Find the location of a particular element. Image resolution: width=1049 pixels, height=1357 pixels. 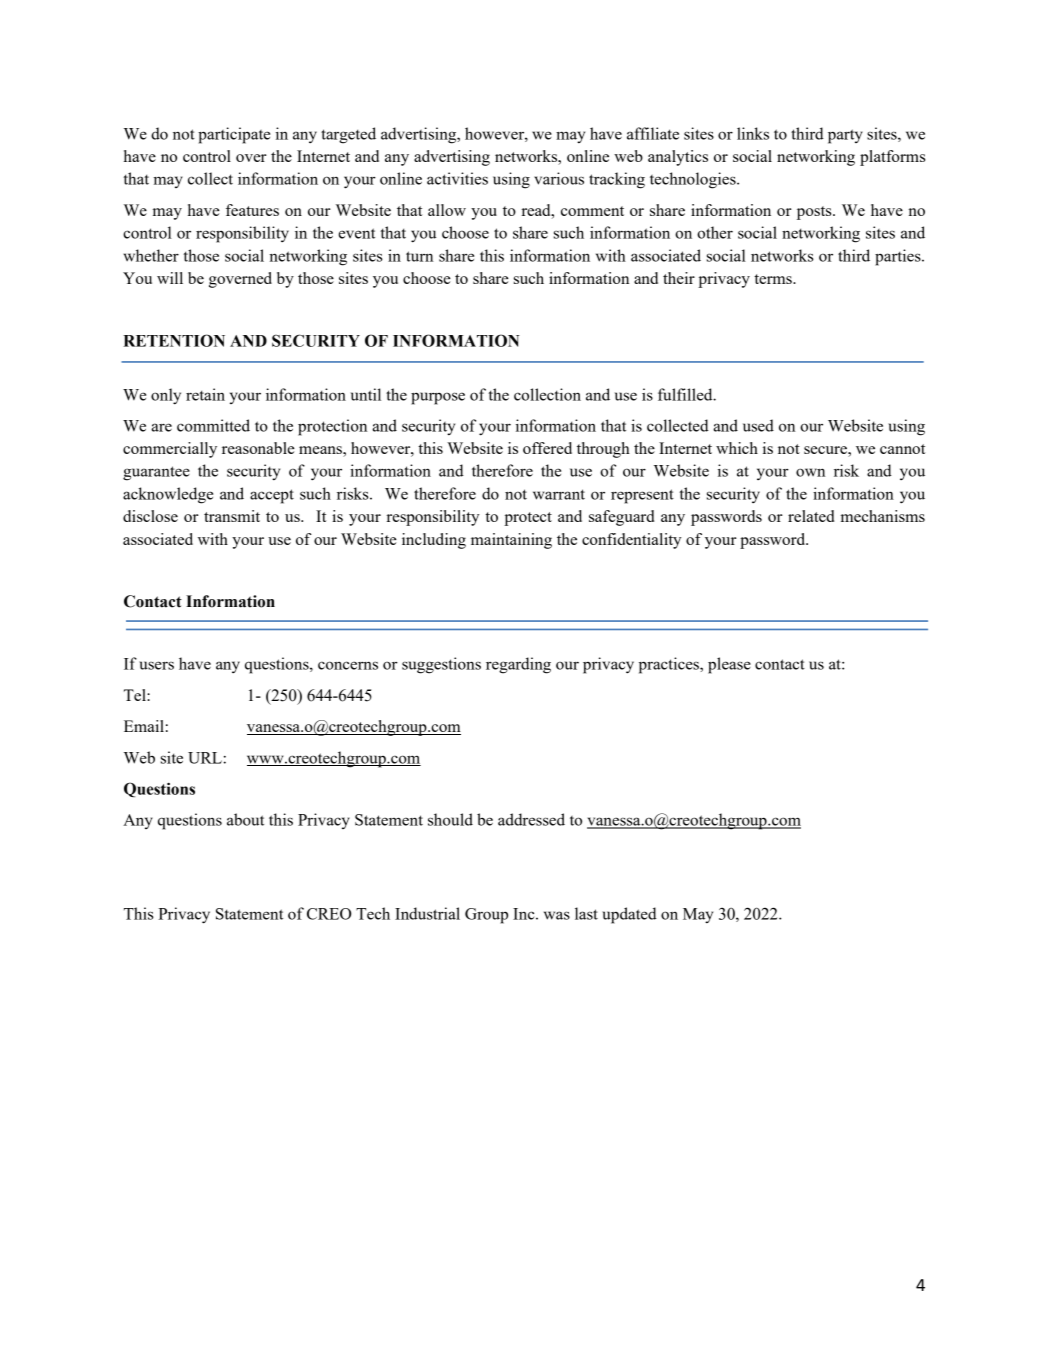

retain is located at coordinates (205, 394).
